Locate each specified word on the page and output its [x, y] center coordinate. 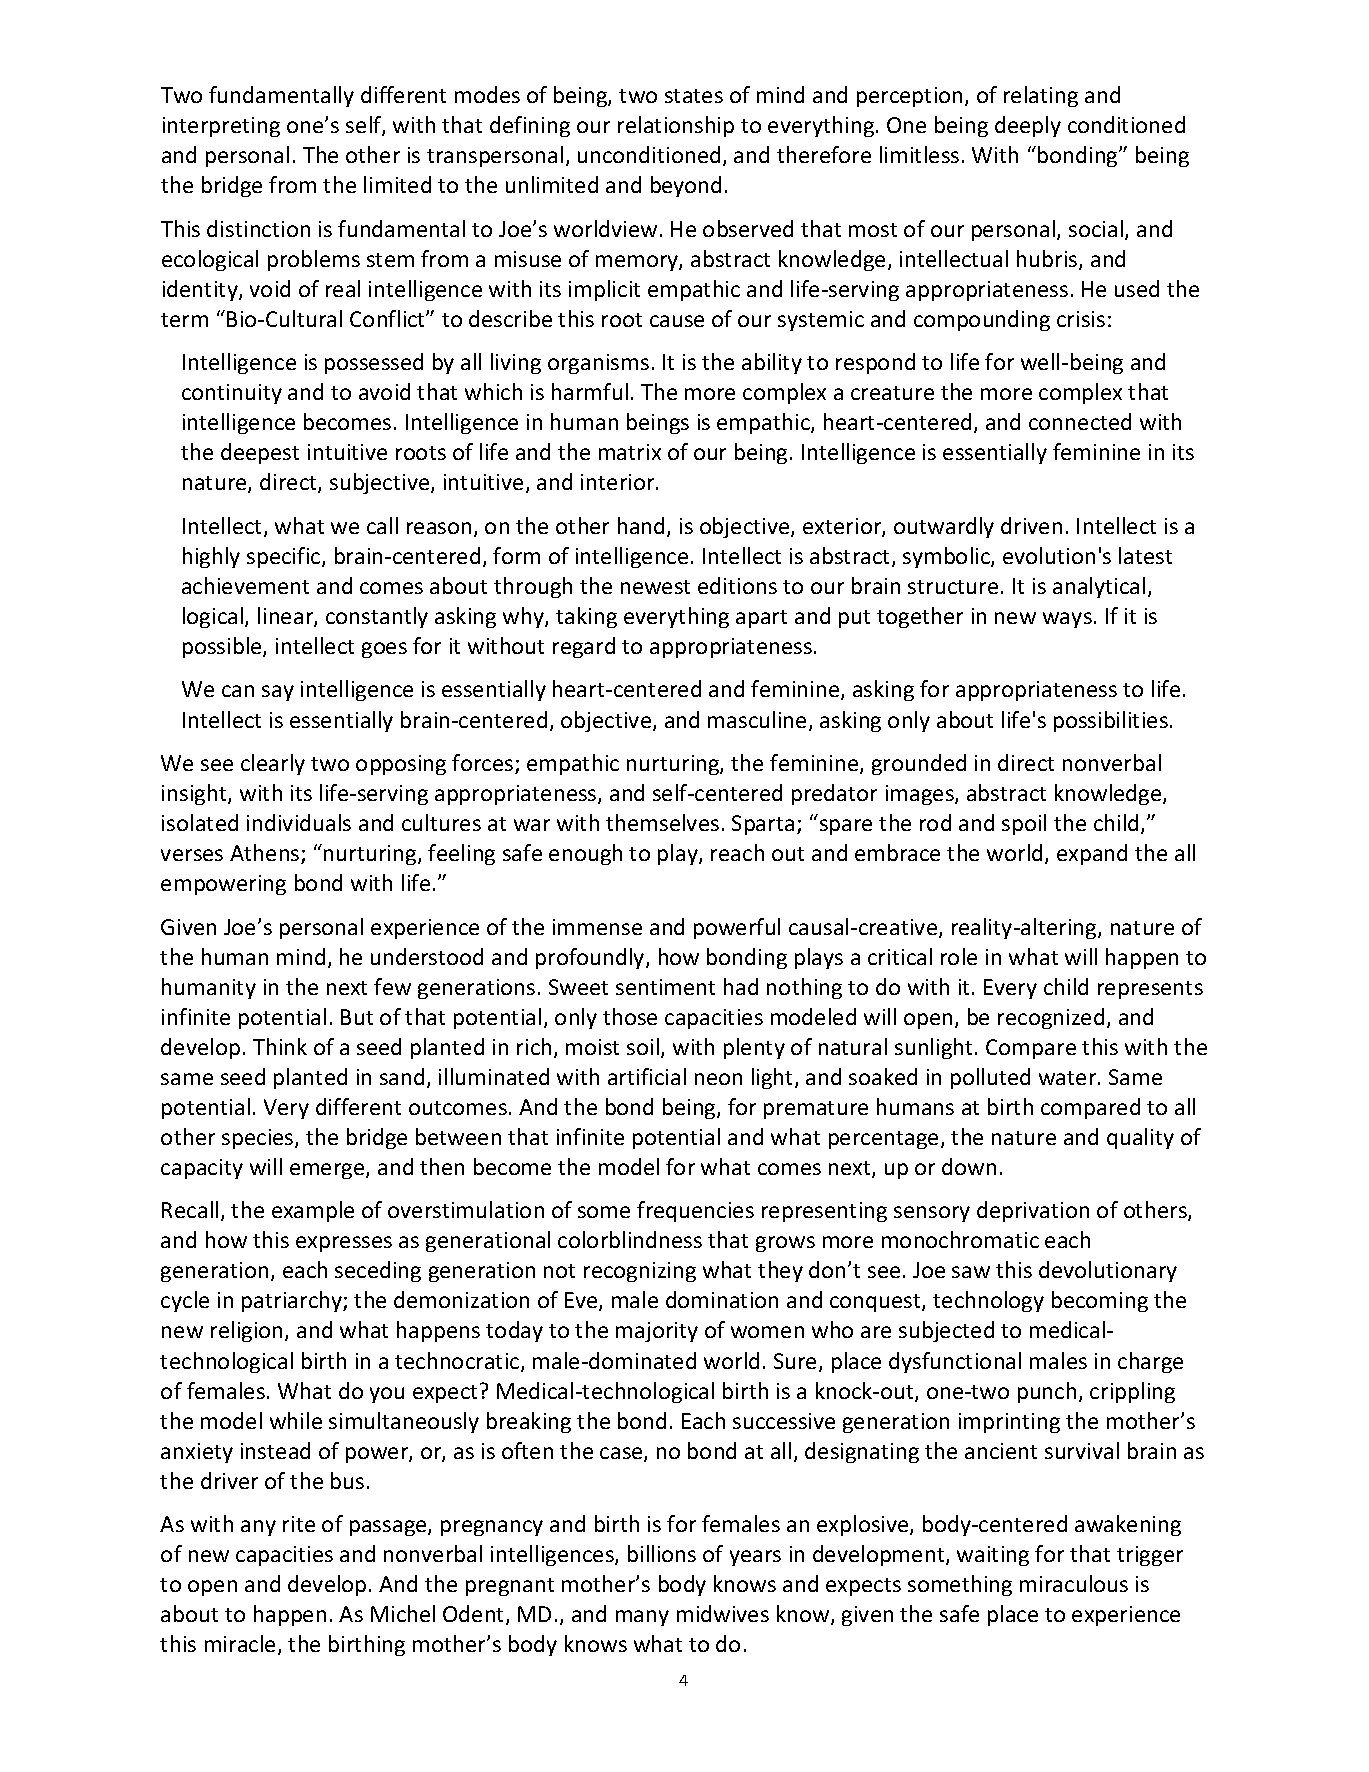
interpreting [221, 127]
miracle [240, 1643]
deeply [1028, 126]
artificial [647, 1076]
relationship [676, 126]
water [1069, 1078]
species [259, 1139]
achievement [245, 585]
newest [655, 587]
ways [1067, 620]
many [642, 1618]
